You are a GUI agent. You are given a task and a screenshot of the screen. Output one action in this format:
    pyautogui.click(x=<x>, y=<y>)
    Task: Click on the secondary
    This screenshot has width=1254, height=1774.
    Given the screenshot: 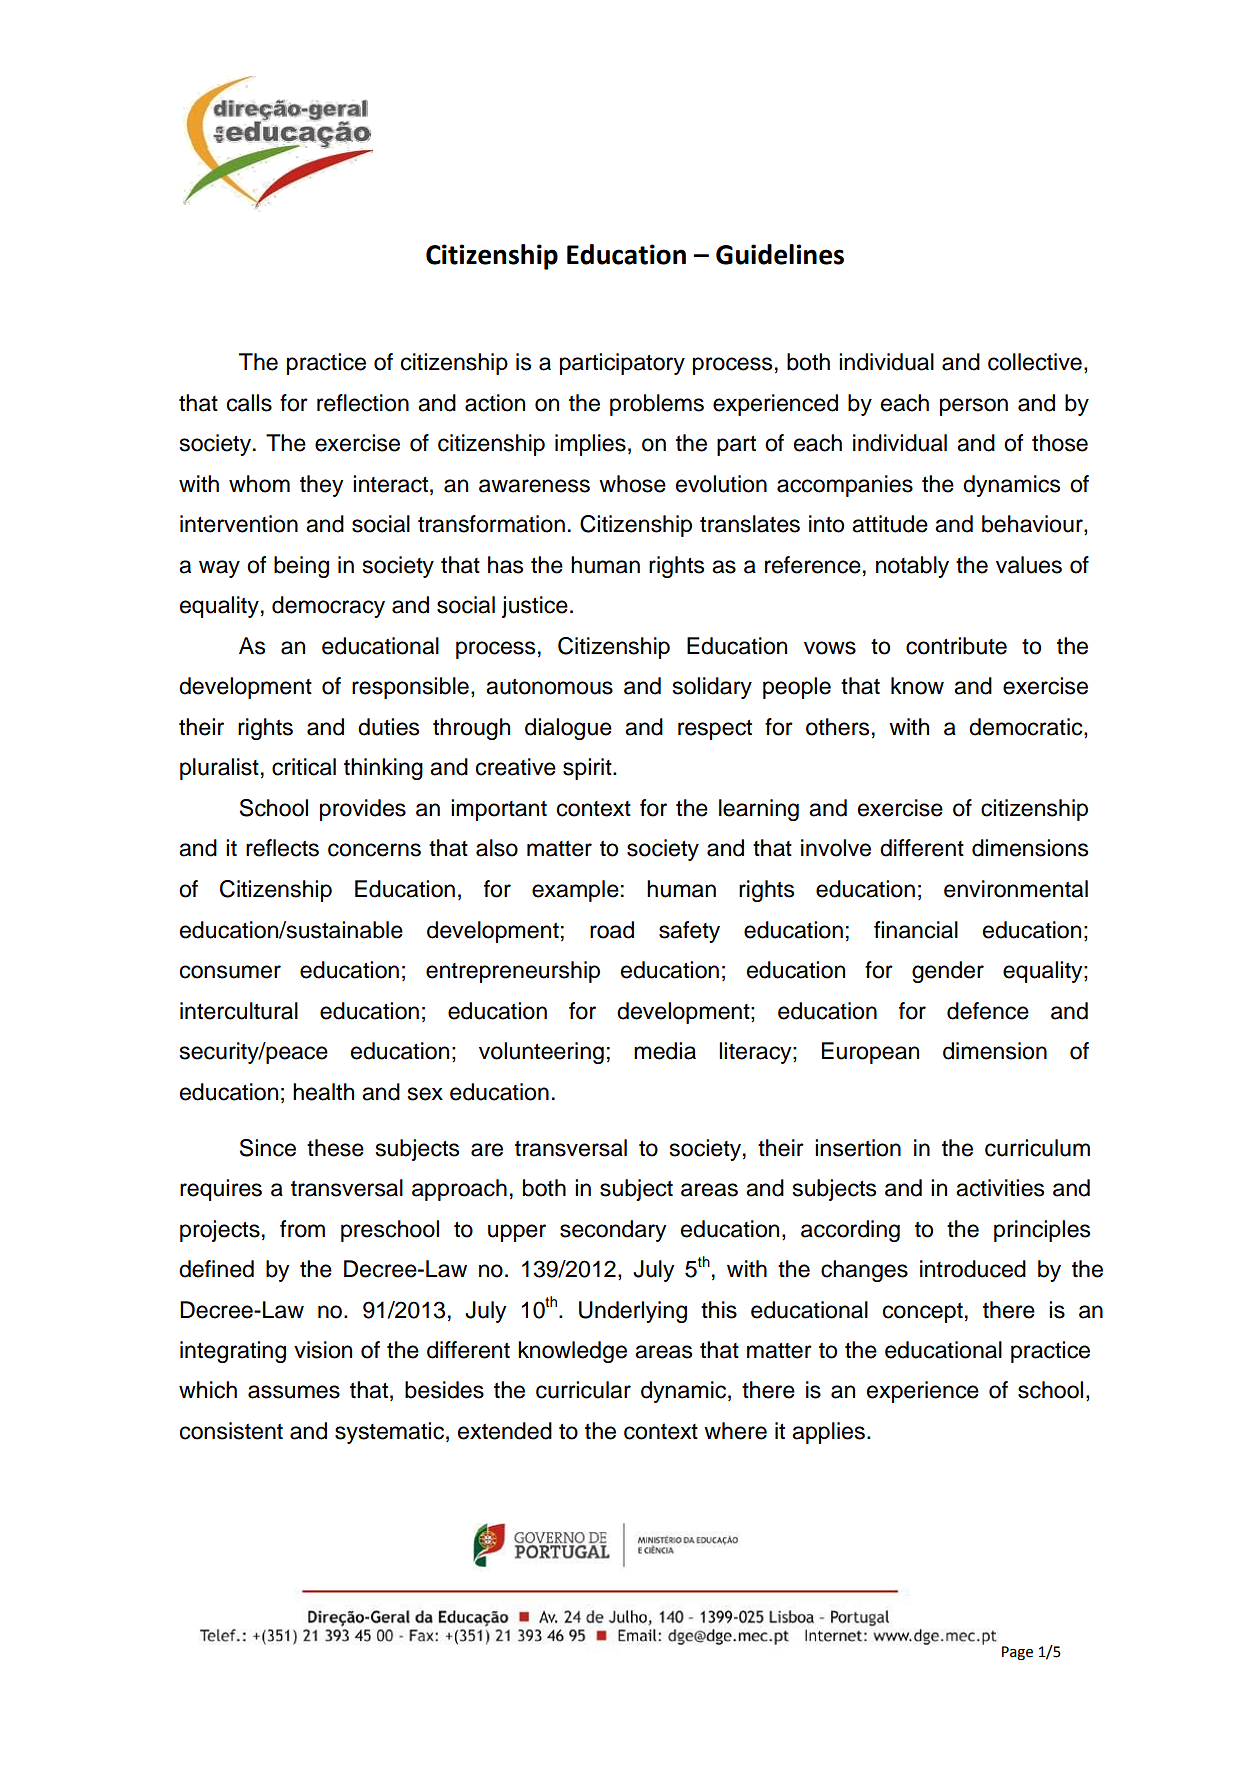 What is the action you would take?
    pyautogui.click(x=613, y=1231)
